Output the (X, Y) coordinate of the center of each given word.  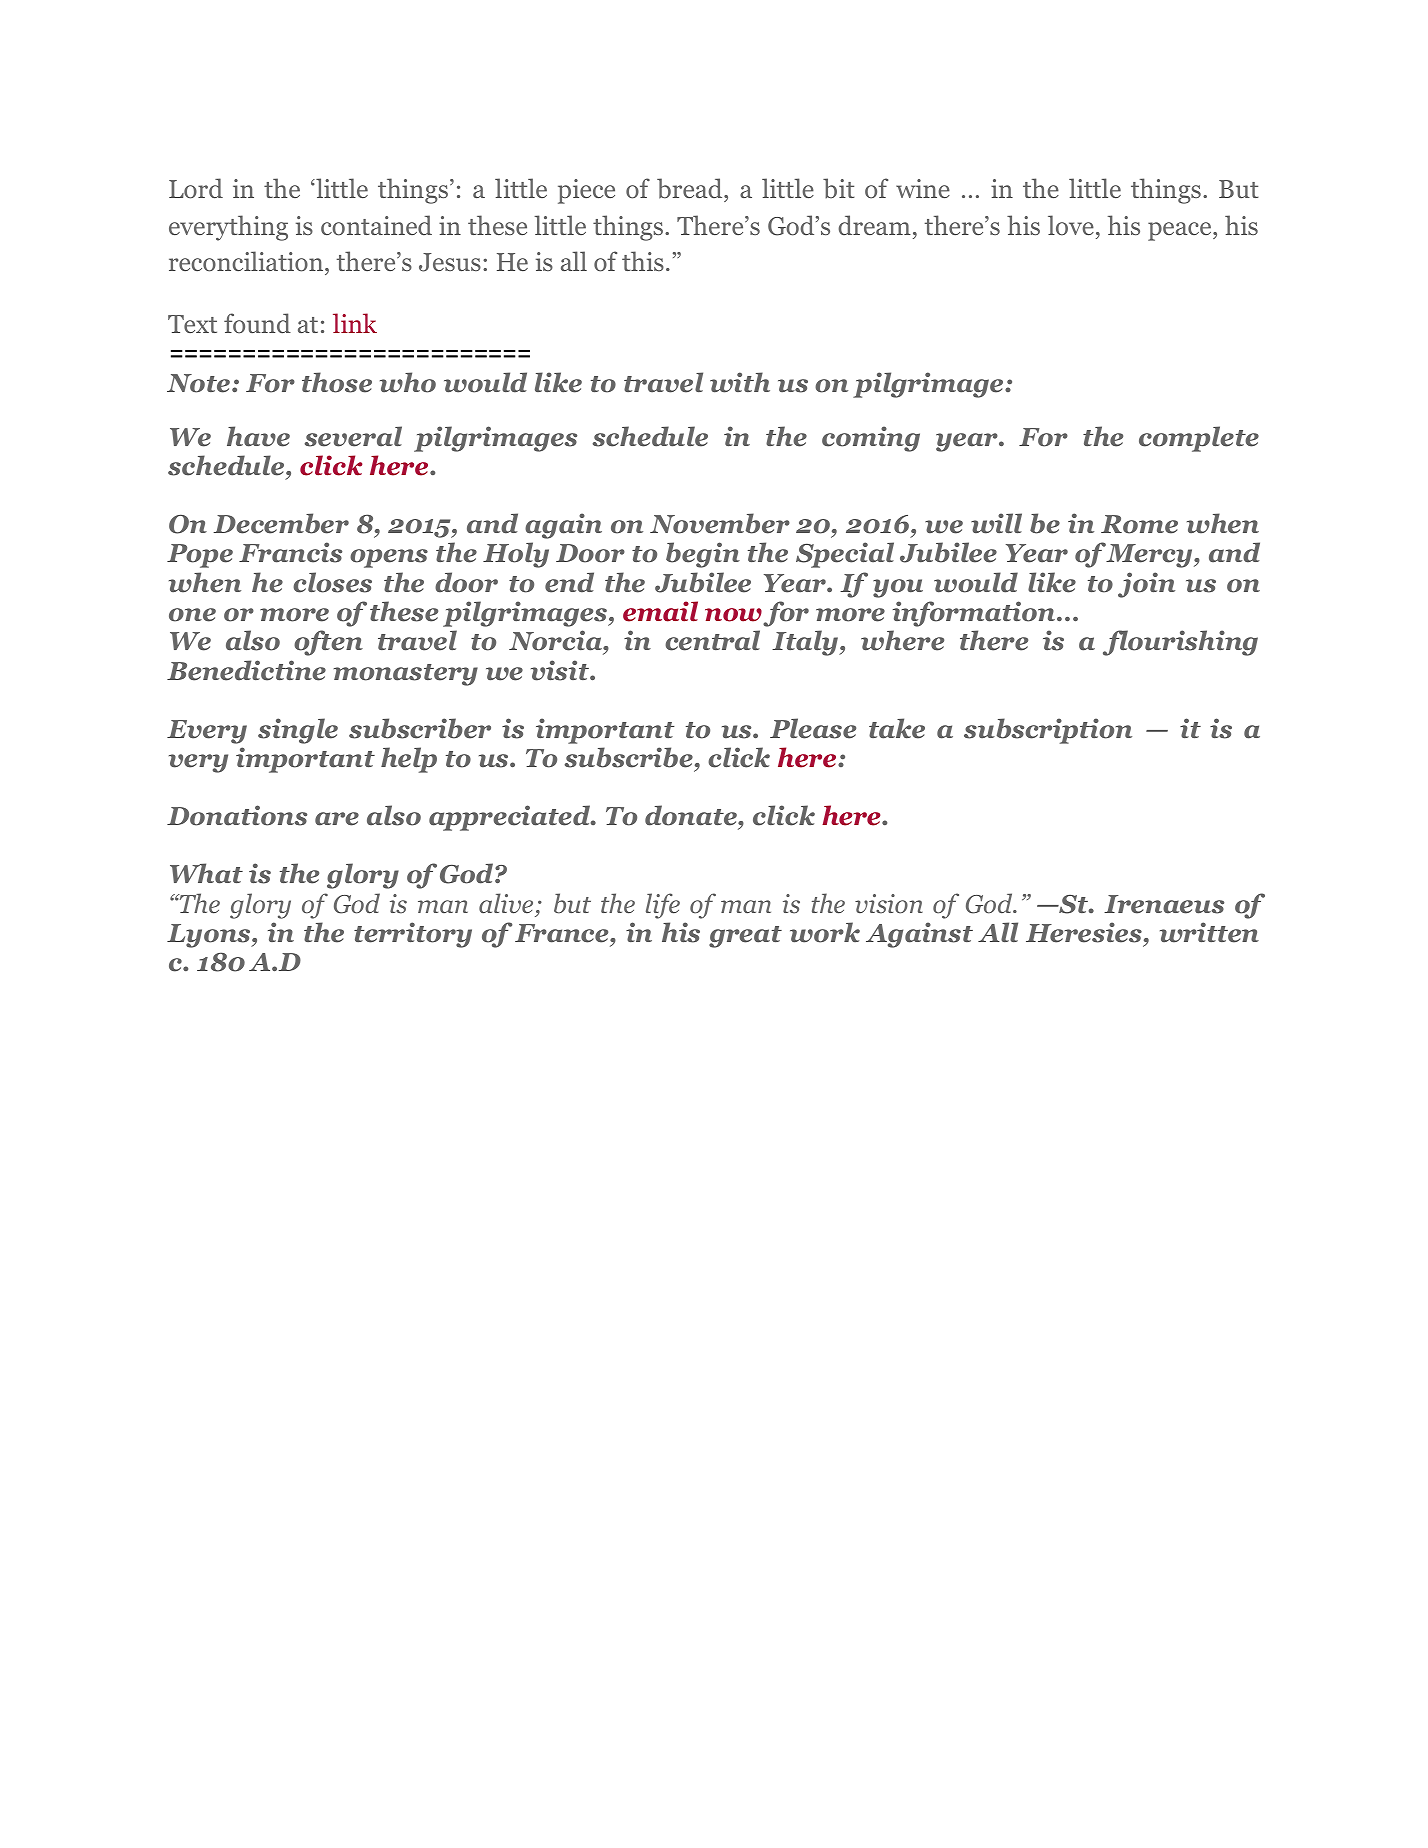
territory (413, 935)
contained (376, 225)
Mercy (1150, 556)
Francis (290, 552)
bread (691, 190)
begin (703, 555)
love (1071, 225)
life (663, 906)
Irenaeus (1164, 904)
